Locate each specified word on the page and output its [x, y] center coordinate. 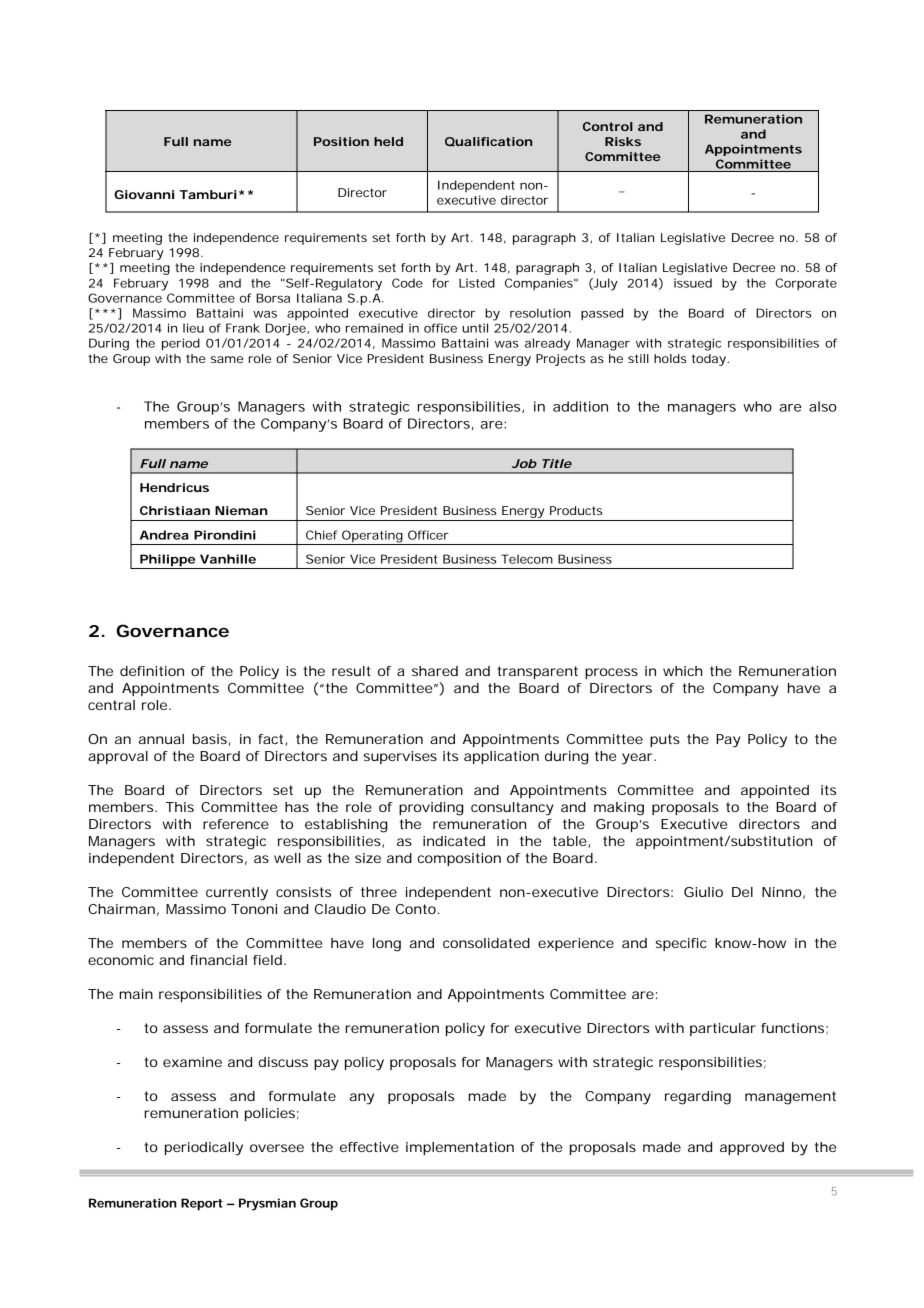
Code [407, 283]
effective [369, 1147]
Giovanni [144, 194]
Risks [623, 141]
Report [202, 1204]
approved [752, 1148]
